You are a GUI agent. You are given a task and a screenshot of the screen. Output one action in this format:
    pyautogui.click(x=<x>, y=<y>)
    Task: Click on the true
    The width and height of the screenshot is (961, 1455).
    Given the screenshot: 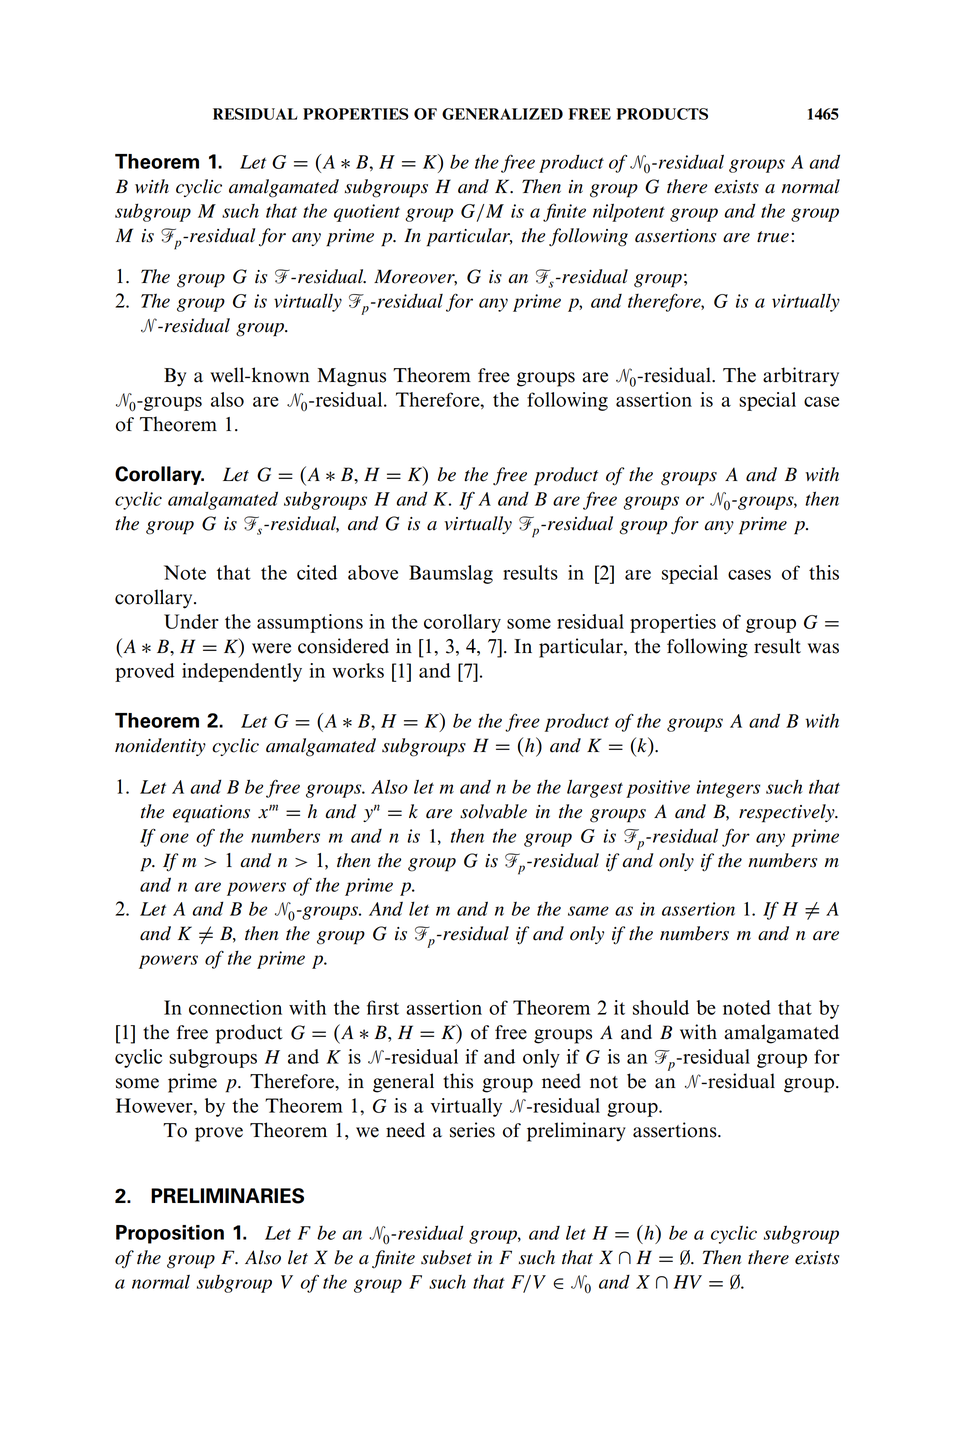 What is the action you would take?
    pyautogui.click(x=773, y=237)
